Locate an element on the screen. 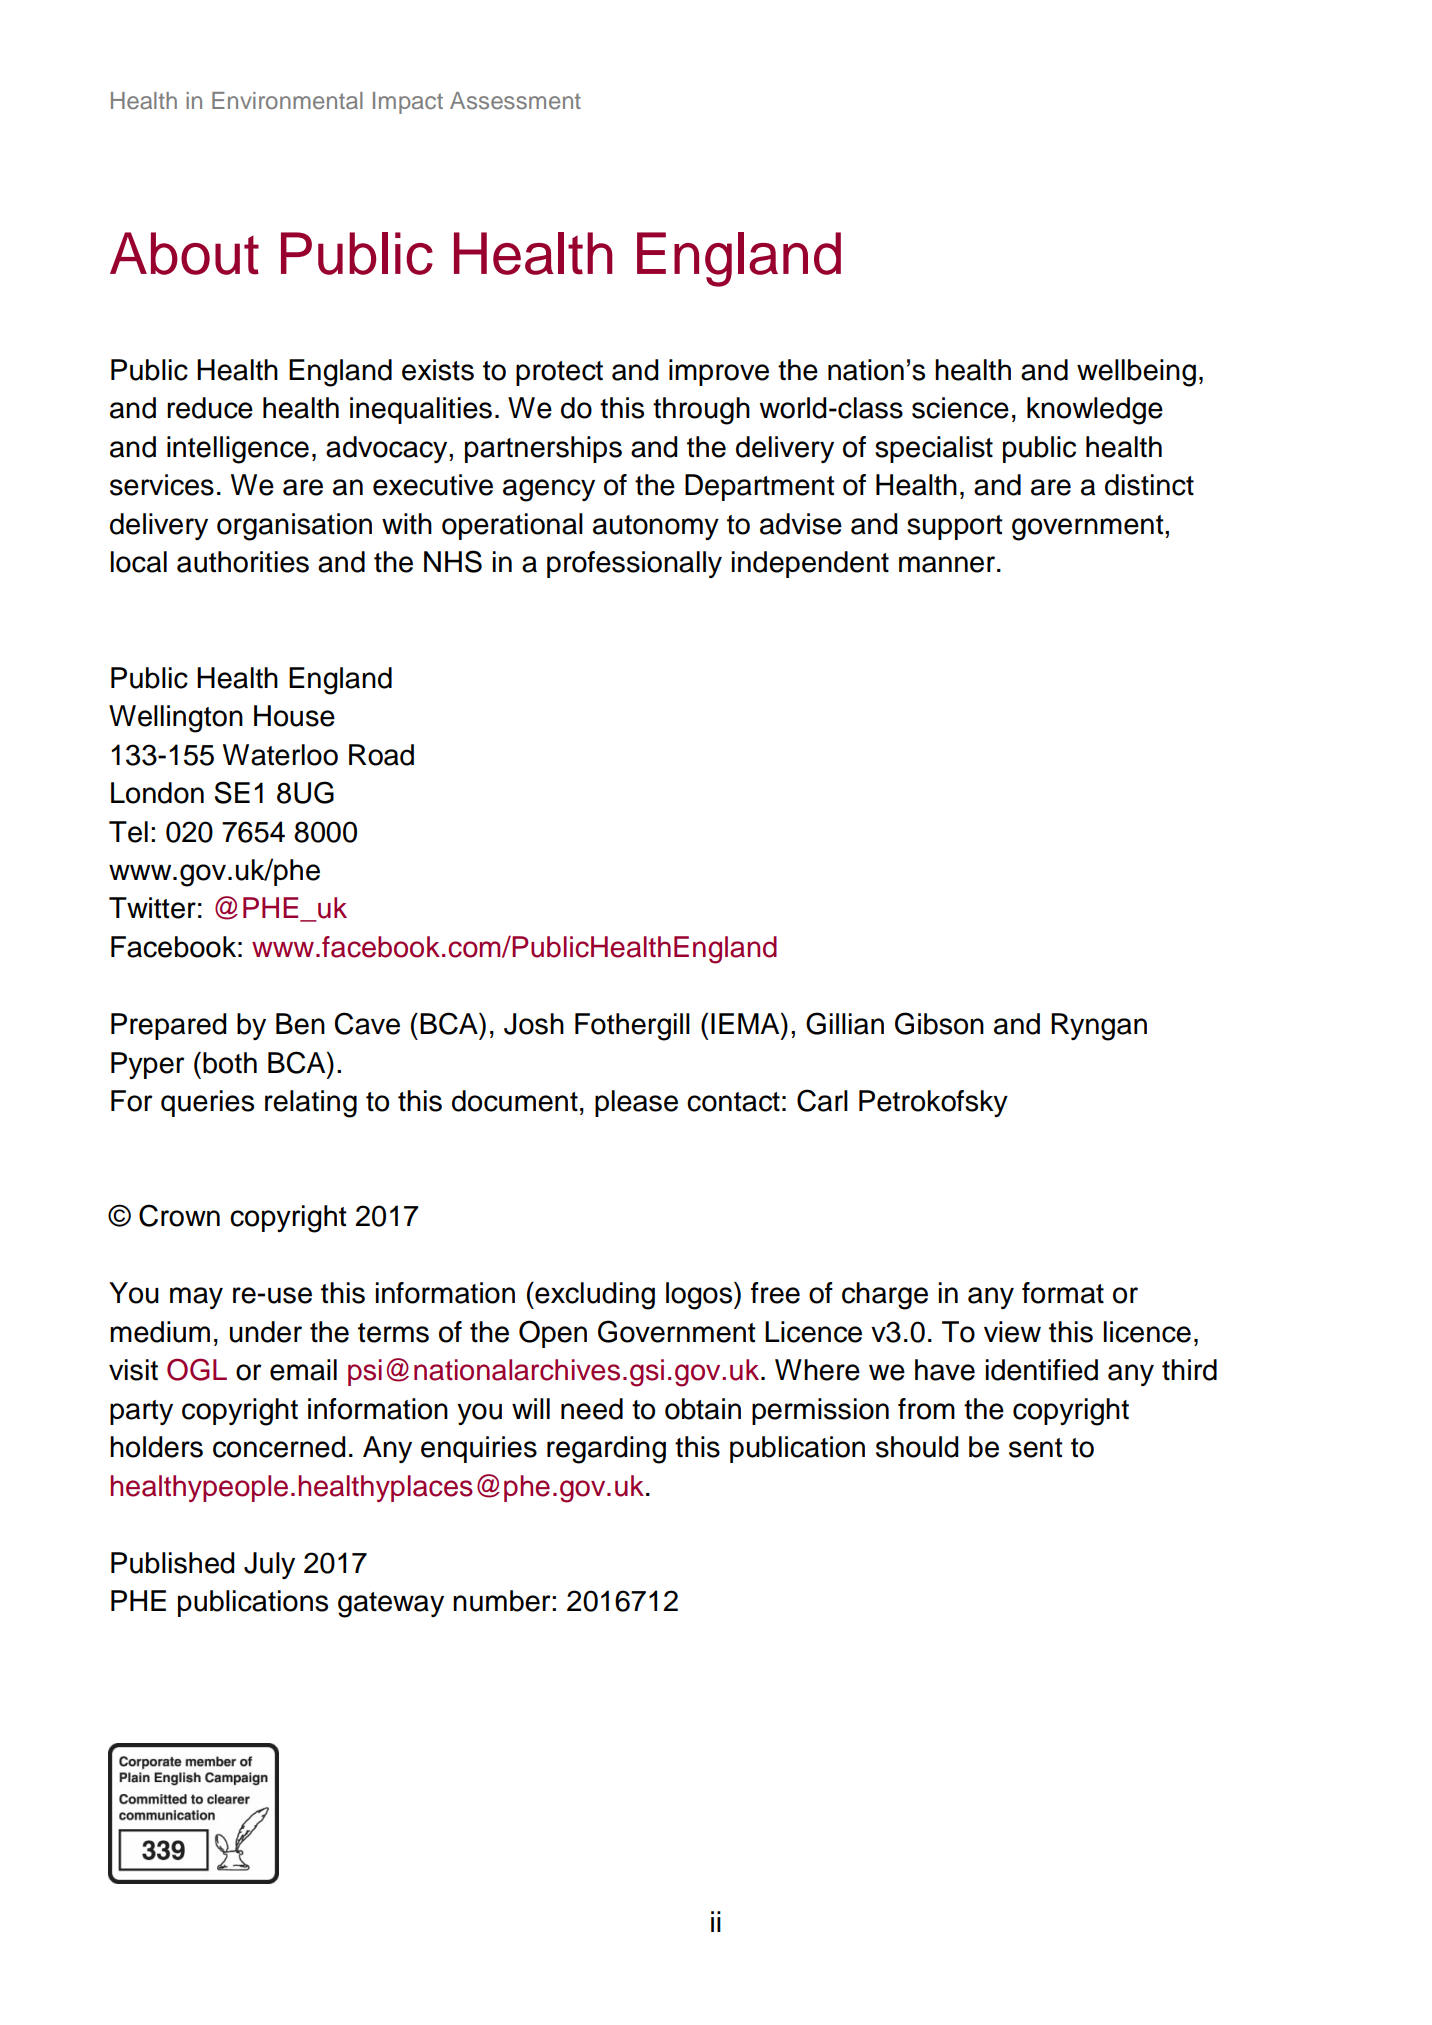 The image size is (1432, 2025). Environmental is located at coordinates (287, 100).
